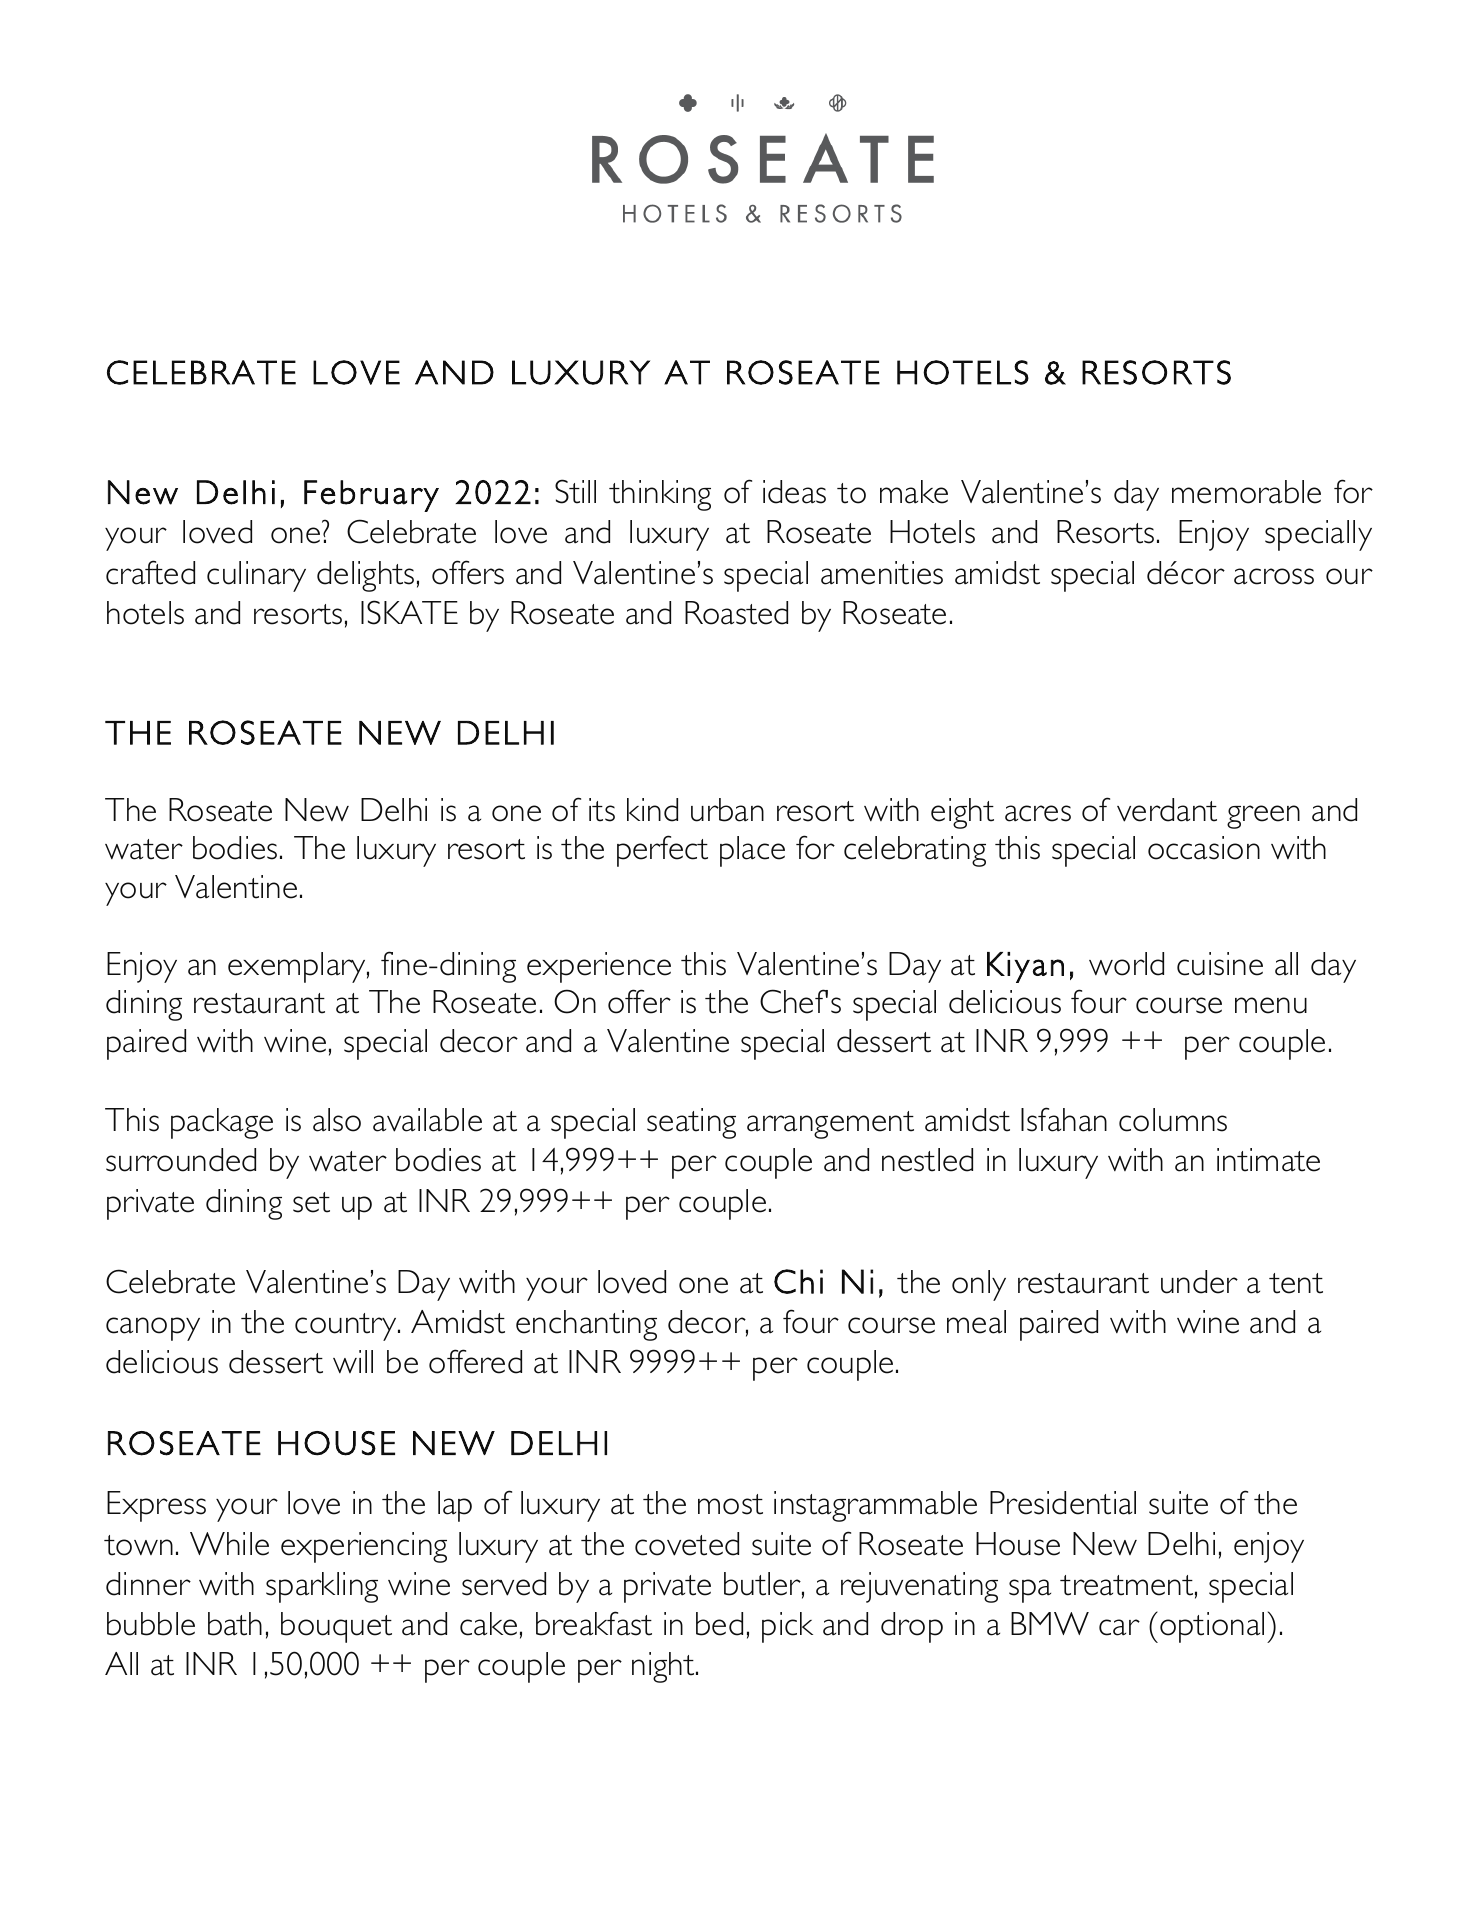 Image resolution: width=1481 pixels, height=1917 pixels. I want to click on place, so click(752, 851).
